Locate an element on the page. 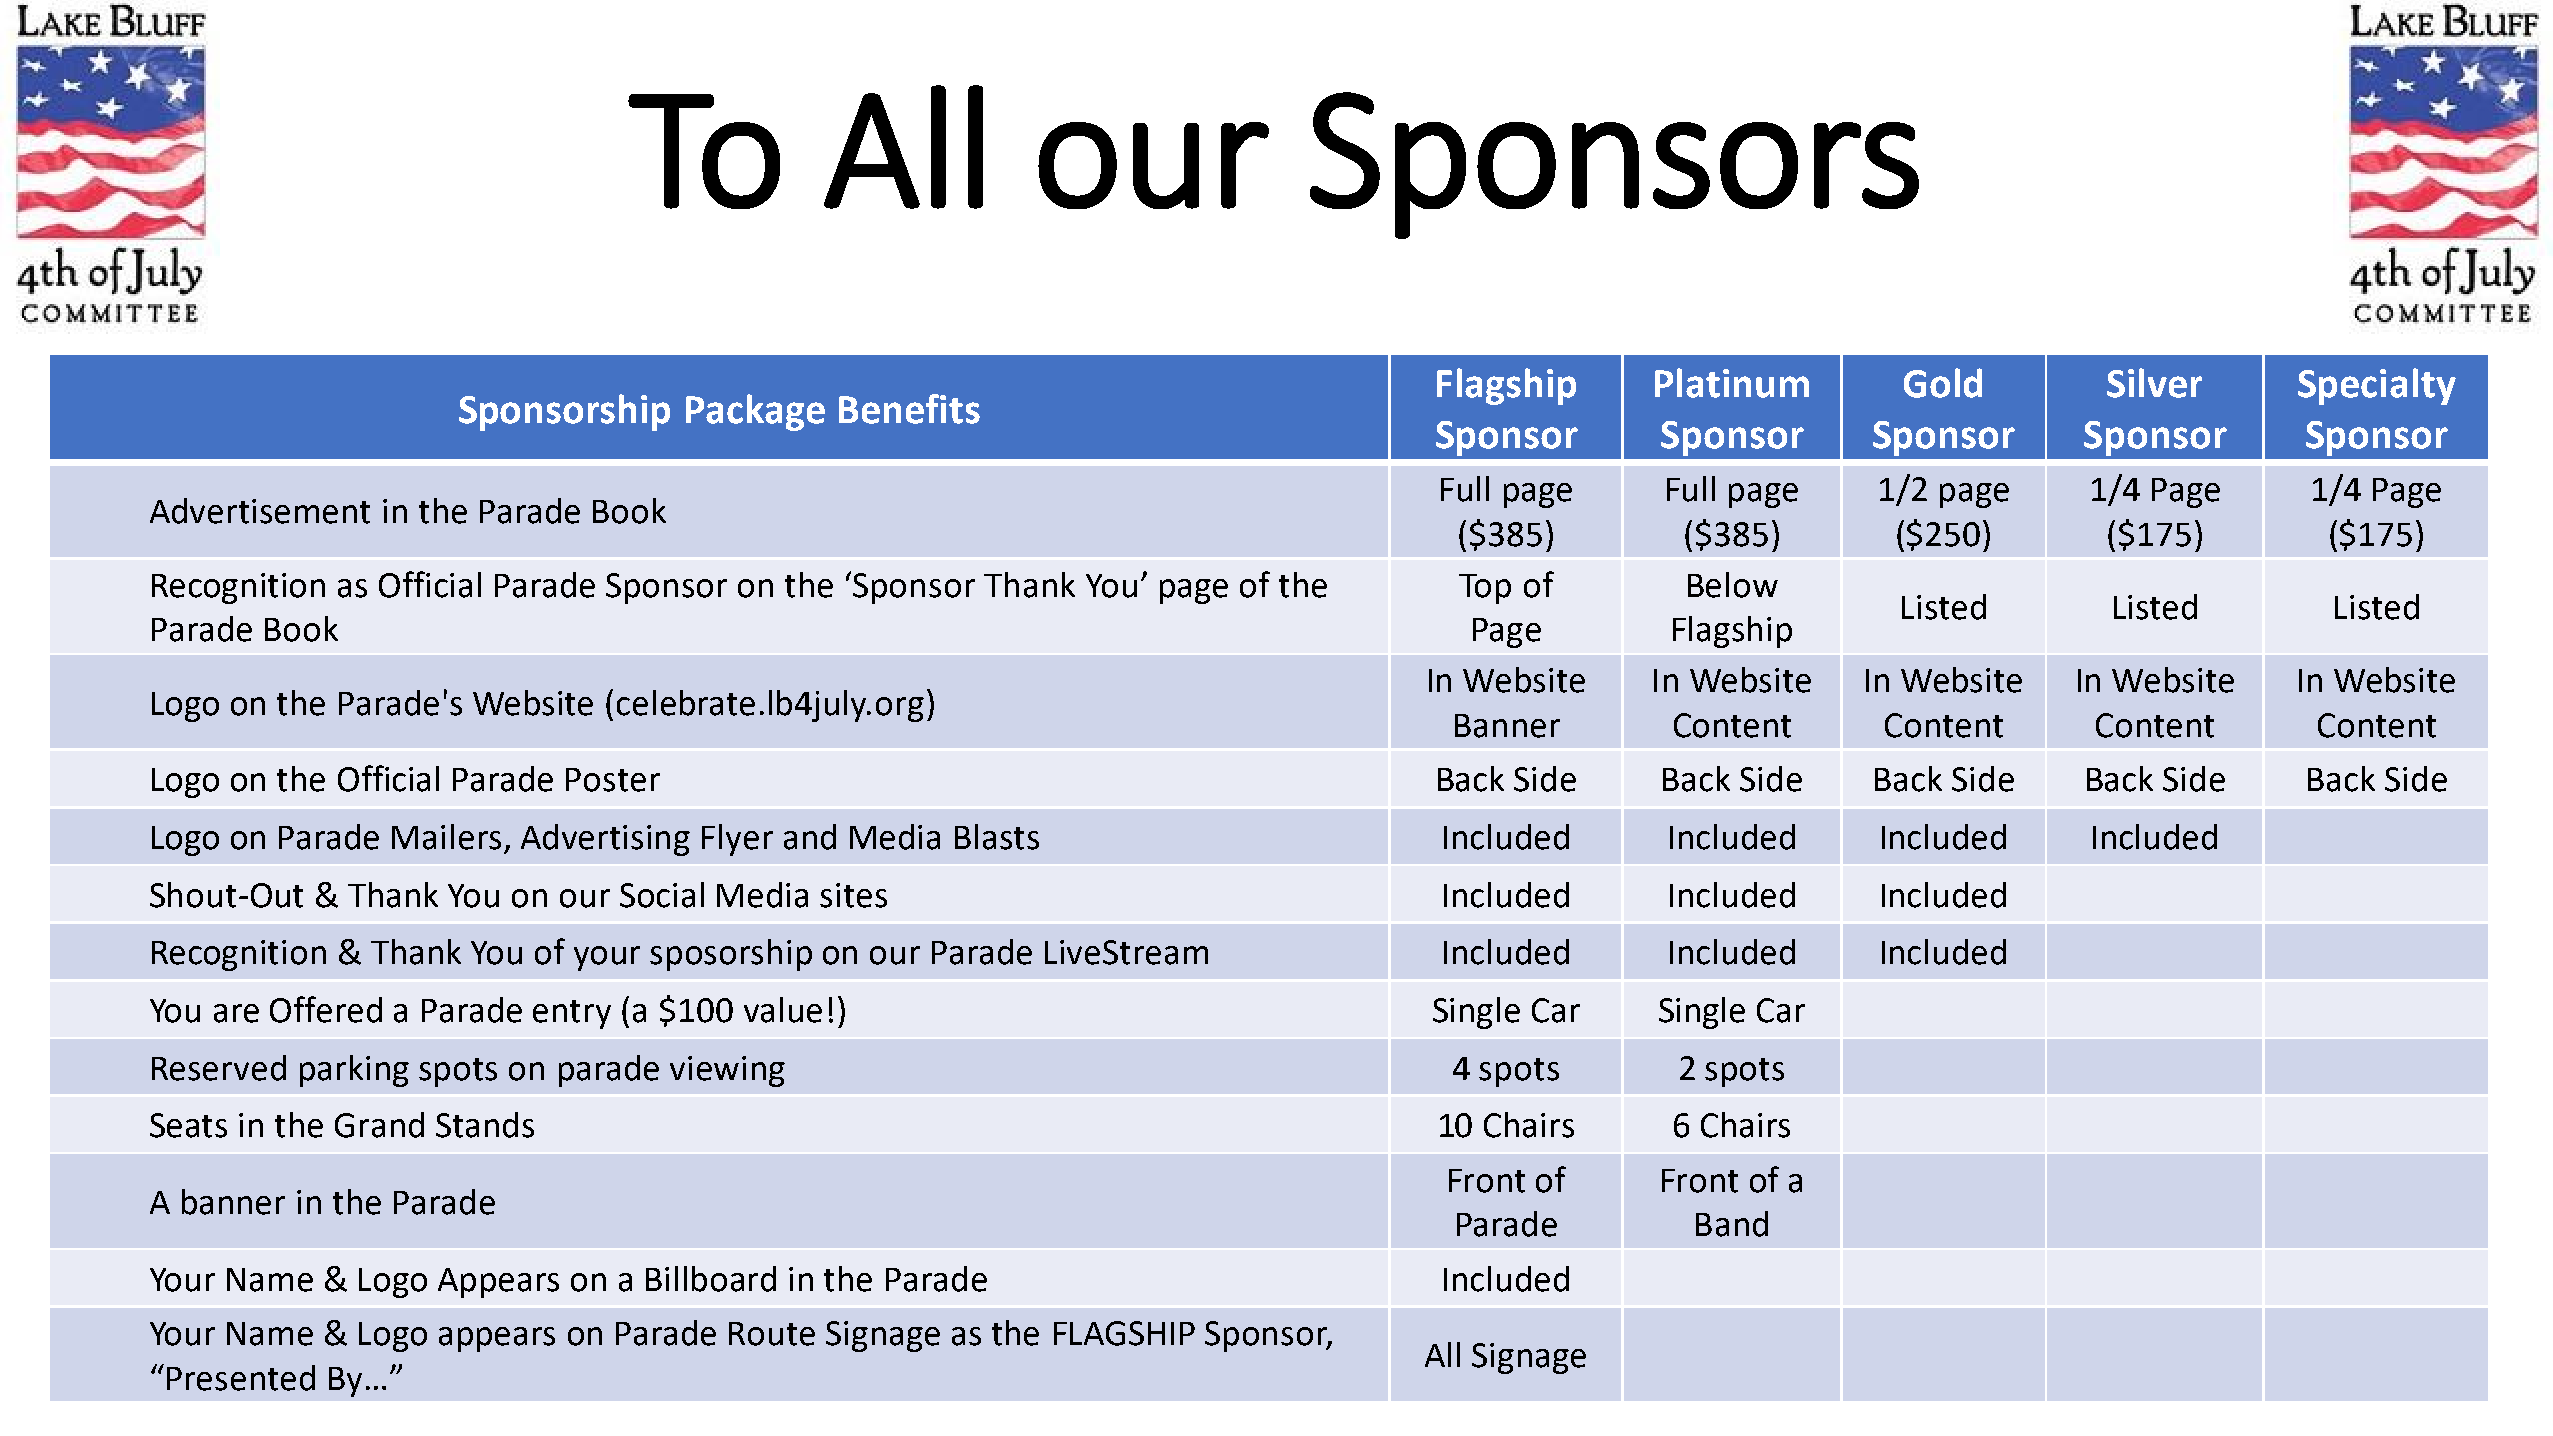 The image size is (2553, 1436). Package is located at coordinates (755, 412).
